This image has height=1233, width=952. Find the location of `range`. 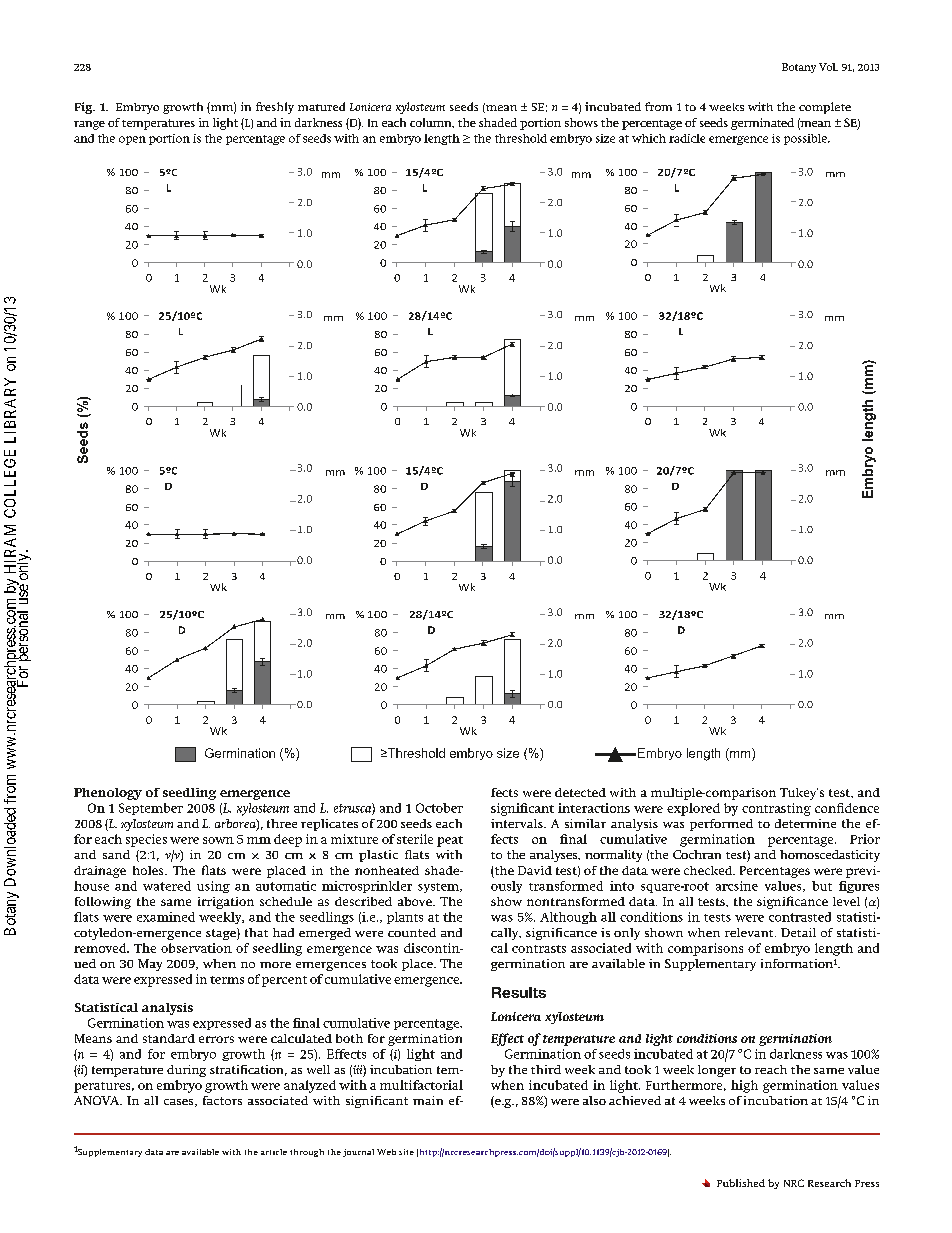

range is located at coordinates (89, 125).
